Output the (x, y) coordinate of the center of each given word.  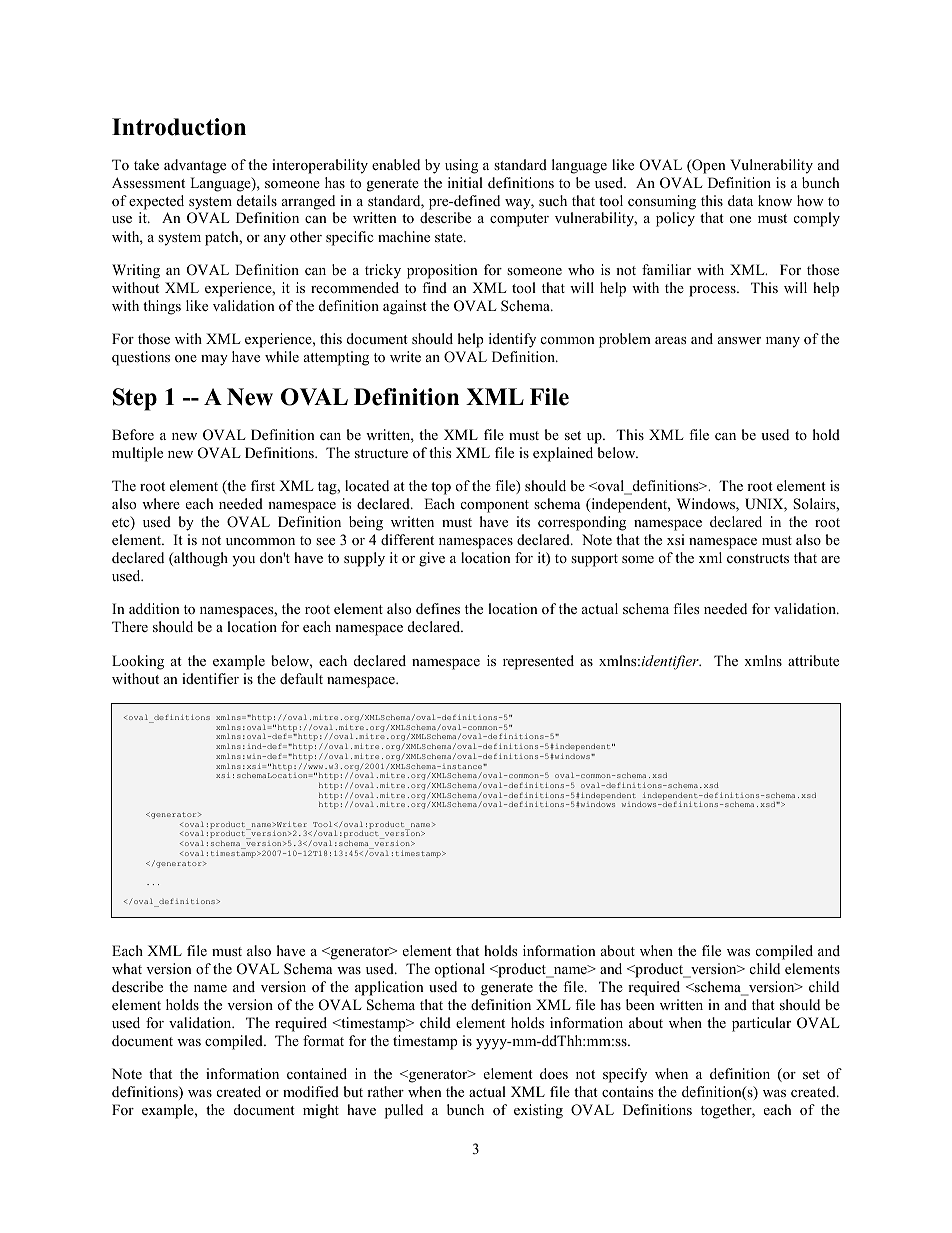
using (461, 166)
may (214, 360)
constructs (758, 558)
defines (438, 608)
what (127, 968)
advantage (195, 166)
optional (460, 970)
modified (311, 1091)
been (640, 1004)
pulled (404, 1111)
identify (512, 340)
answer (739, 340)
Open (708, 166)
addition (154, 608)
